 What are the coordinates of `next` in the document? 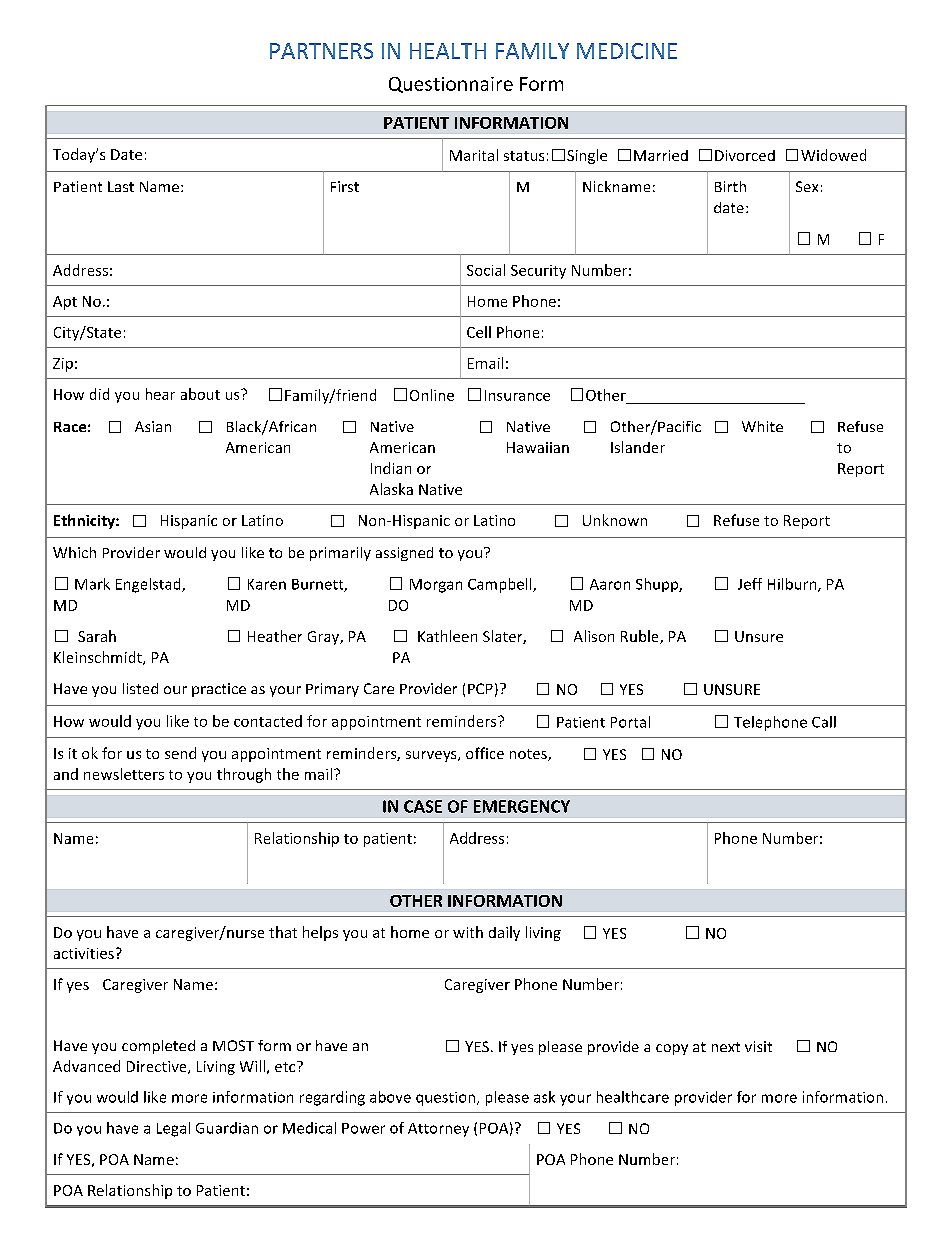 It's located at (726, 1047).
